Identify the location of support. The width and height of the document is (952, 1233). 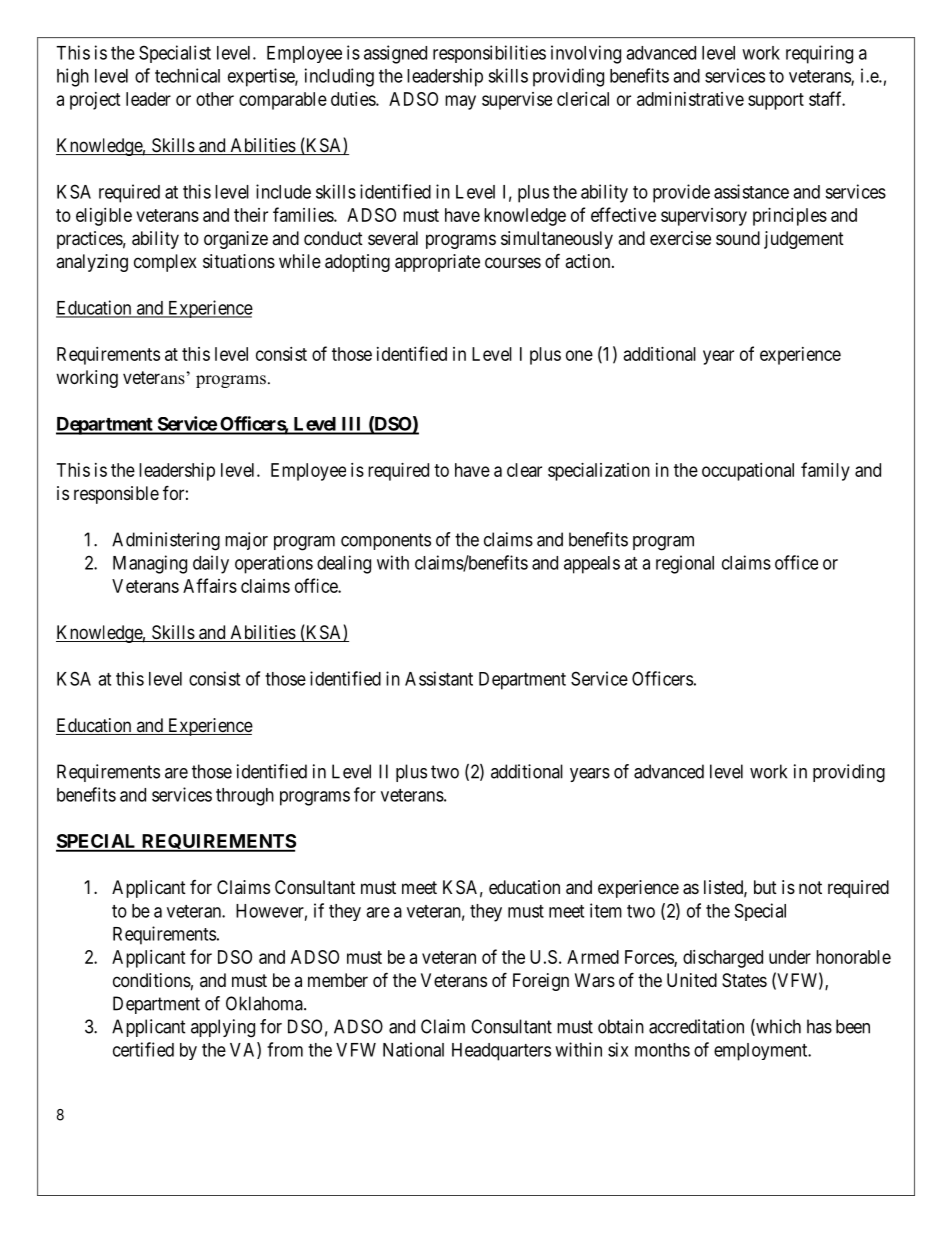
(776, 101).
